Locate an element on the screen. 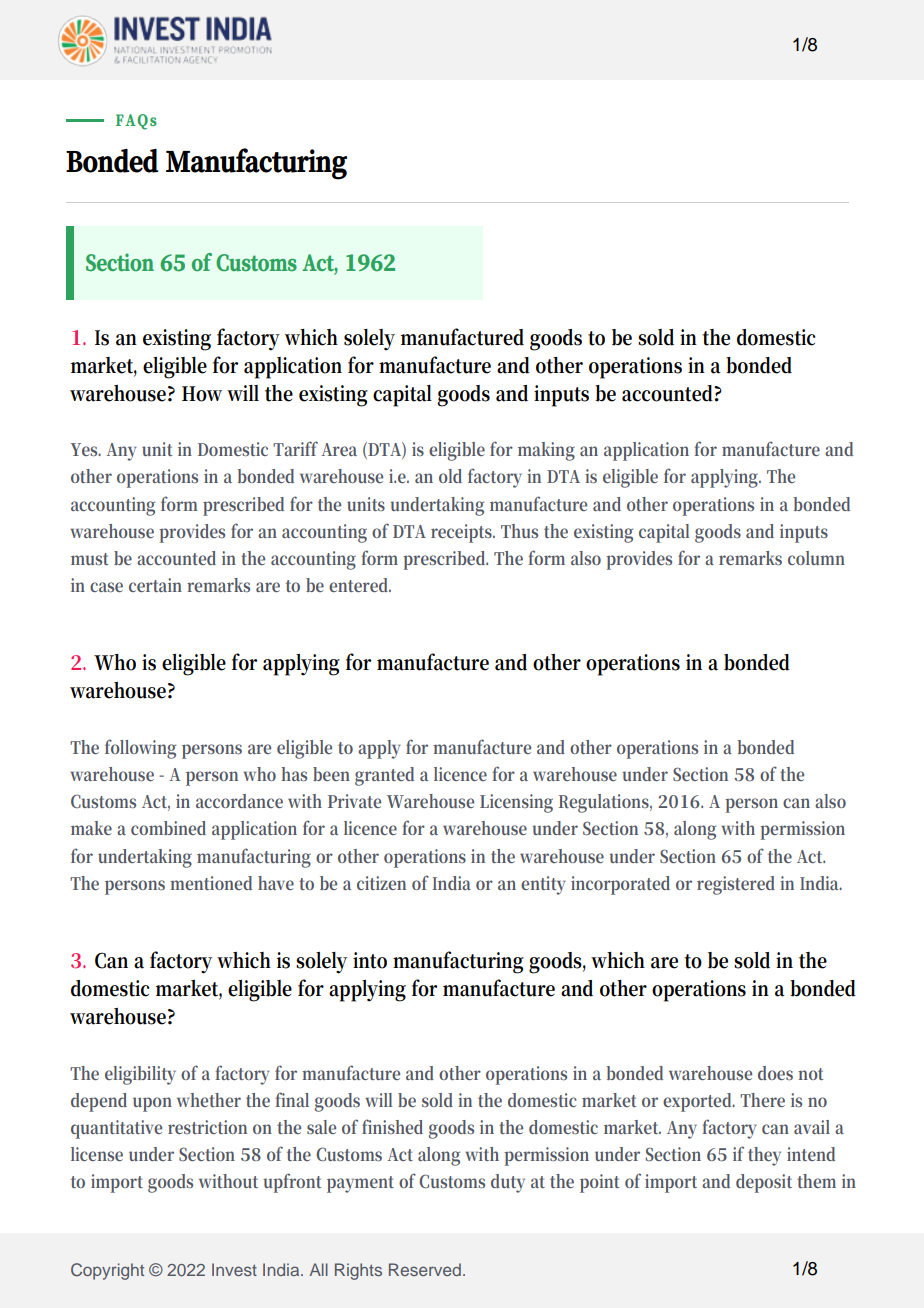 This screenshot has width=924, height=1308. Licensing is located at coordinates (516, 803).
